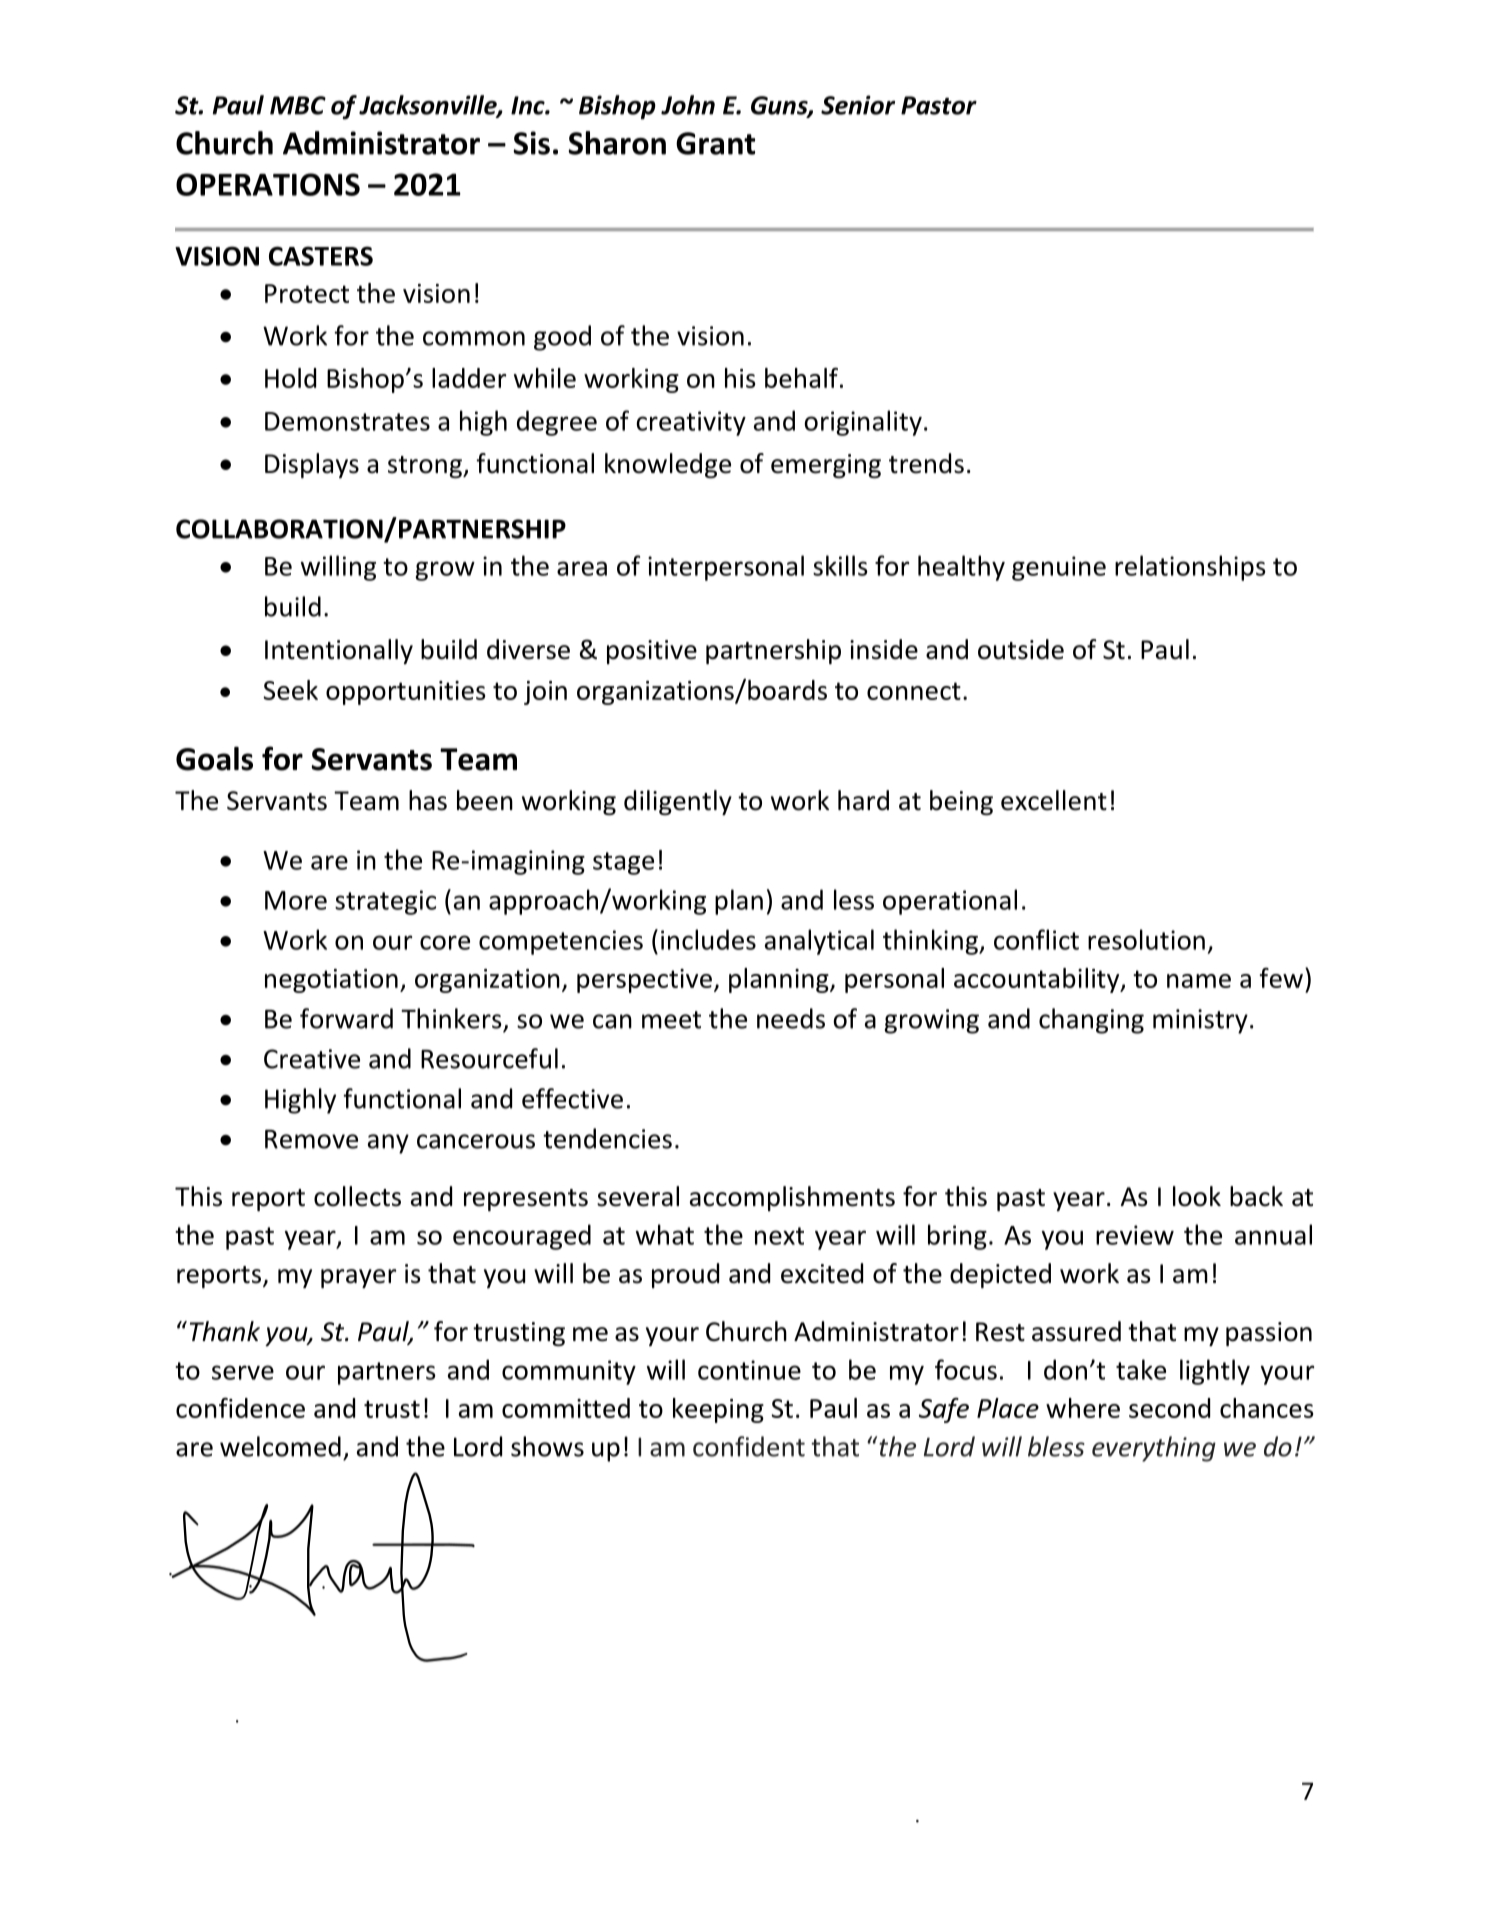 Image resolution: width=1489 pixels, height=1927 pixels. Describe the element at coordinates (791, 1018) in the image. I see `needs` at that location.
